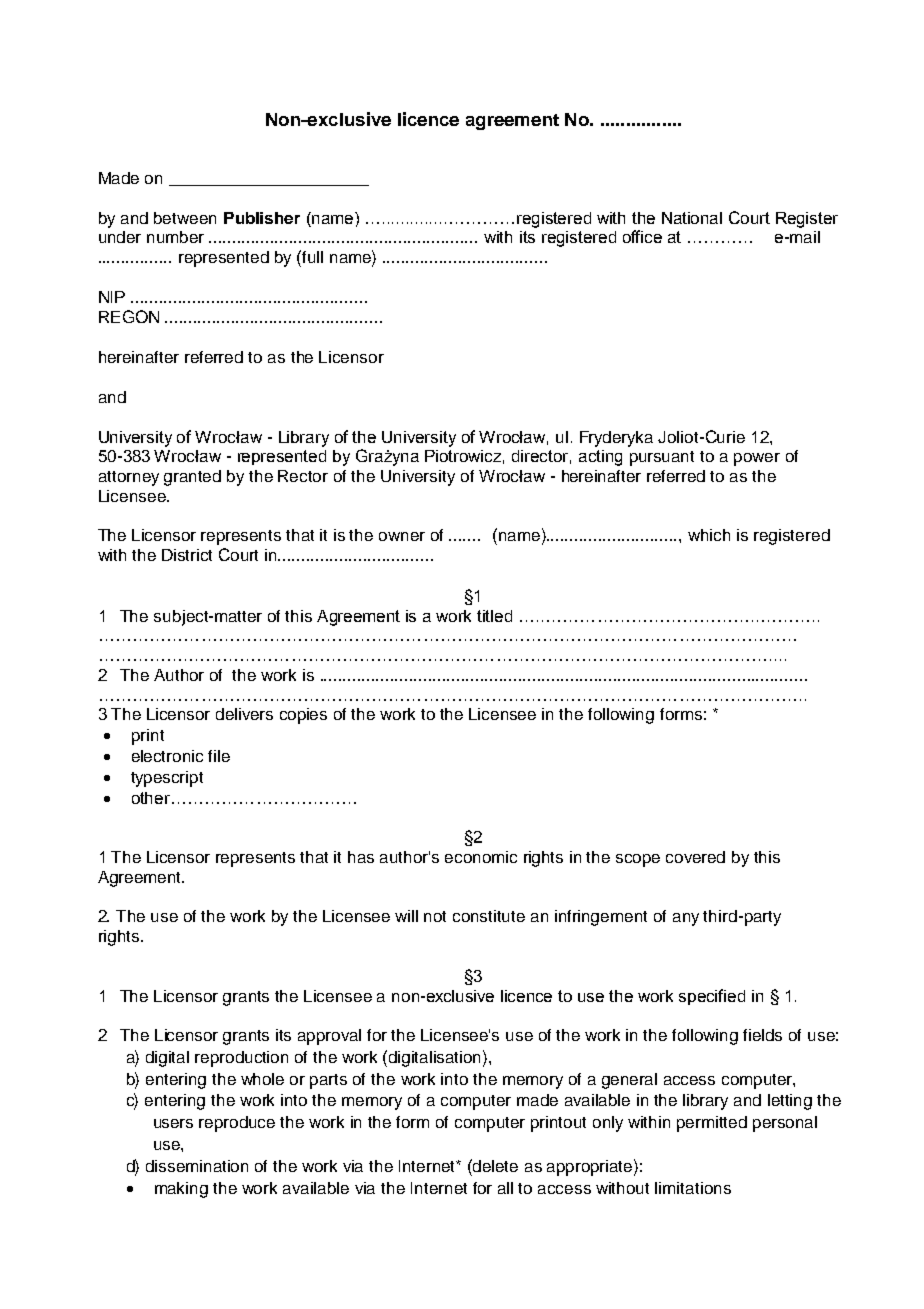 This page has height=1309, width=924. I want to click on number, so click(175, 237).
